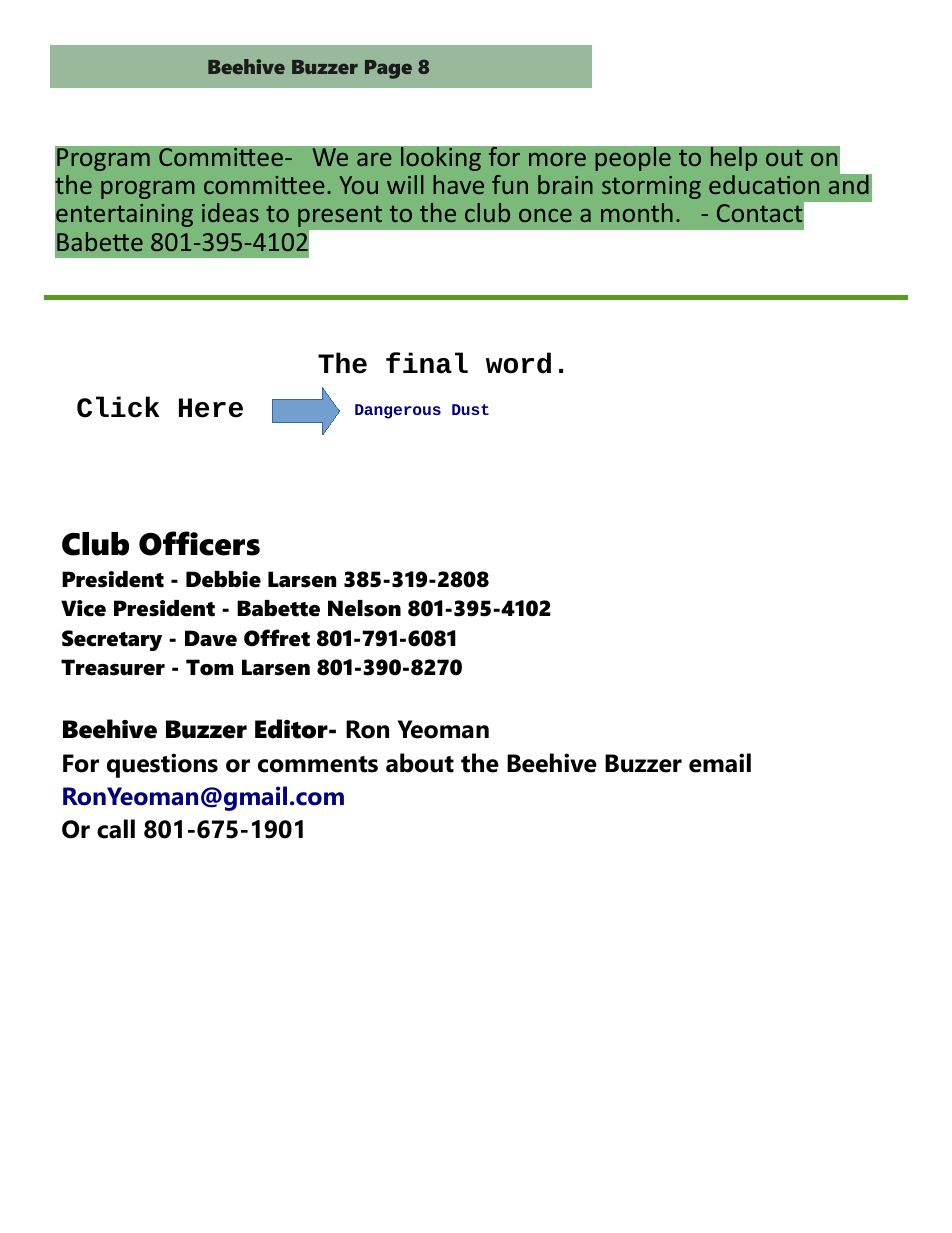  Describe the element at coordinates (364, 608) in the document. I see `Nelson` at that location.
